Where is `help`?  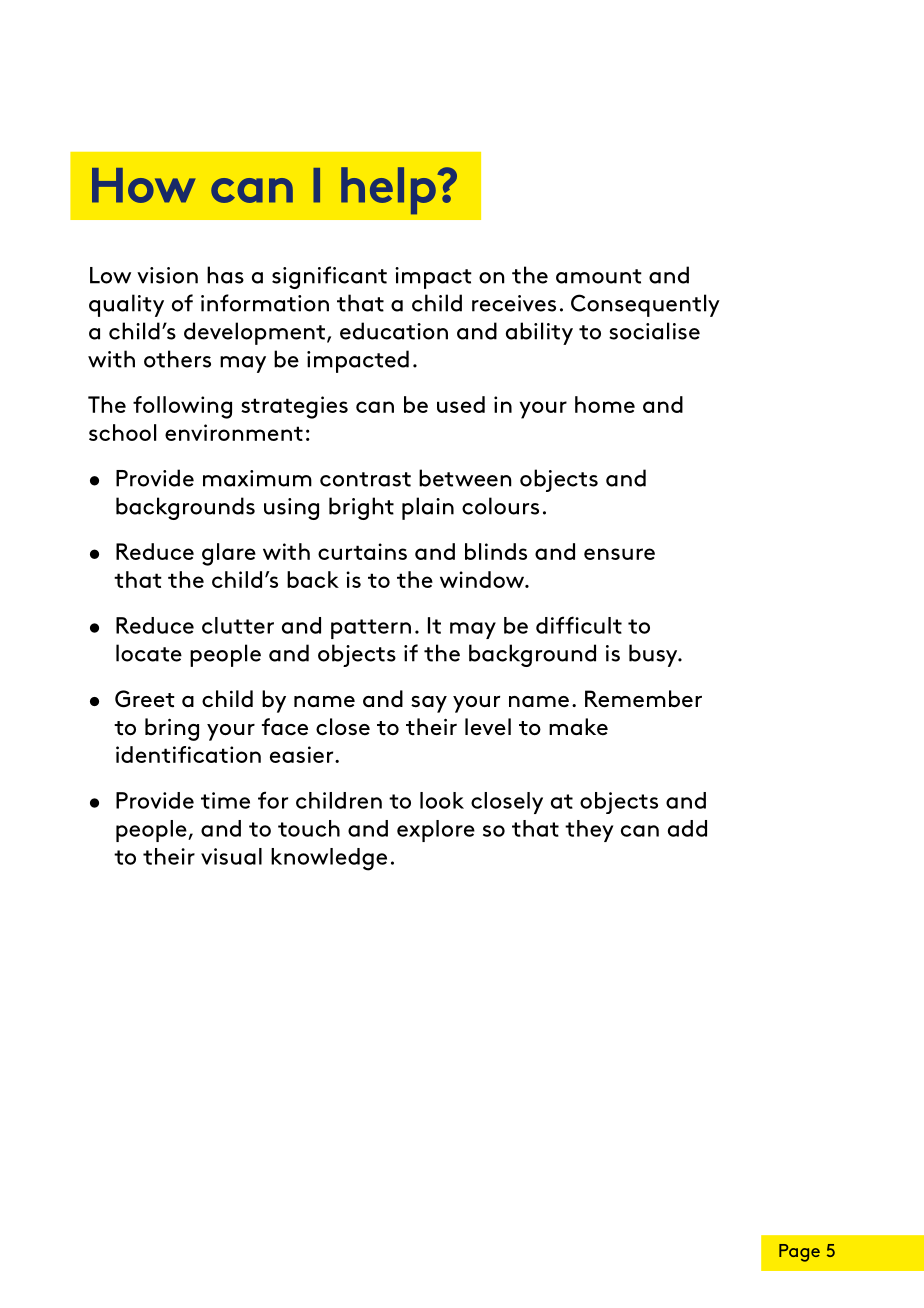 help is located at coordinates (388, 190).
